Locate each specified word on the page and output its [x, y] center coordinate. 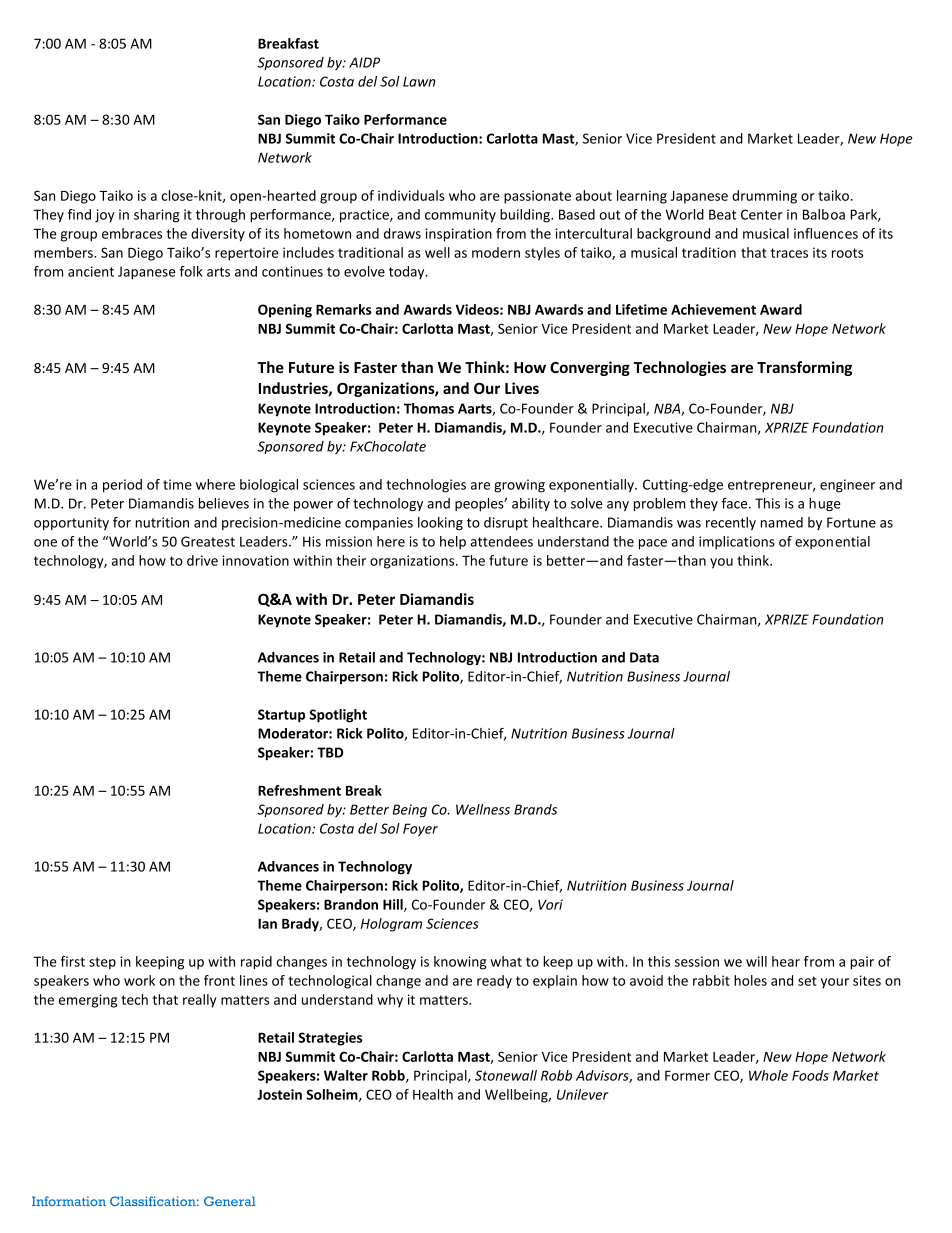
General [230, 1201]
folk [191, 271]
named [782, 522]
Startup [281, 716]
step [102, 963]
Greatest [208, 541]
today [408, 273]
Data [644, 657]
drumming [764, 197]
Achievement [713, 309]
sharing [157, 216]
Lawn [419, 81]
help [453, 543]
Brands [535, 809]
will [756, 961]
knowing [460, 963]
